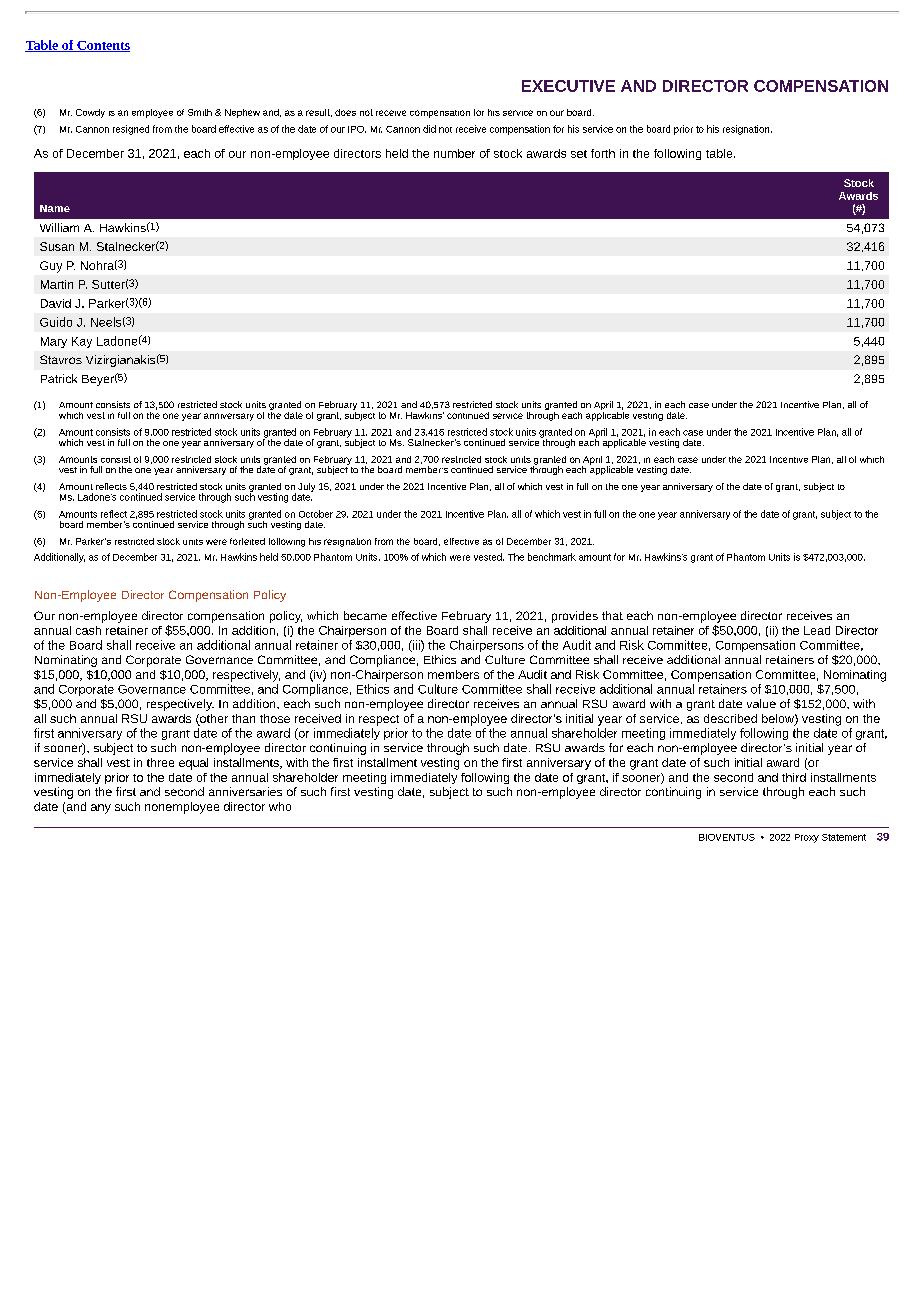  I want to click on Patrick, so click(59, 378).
